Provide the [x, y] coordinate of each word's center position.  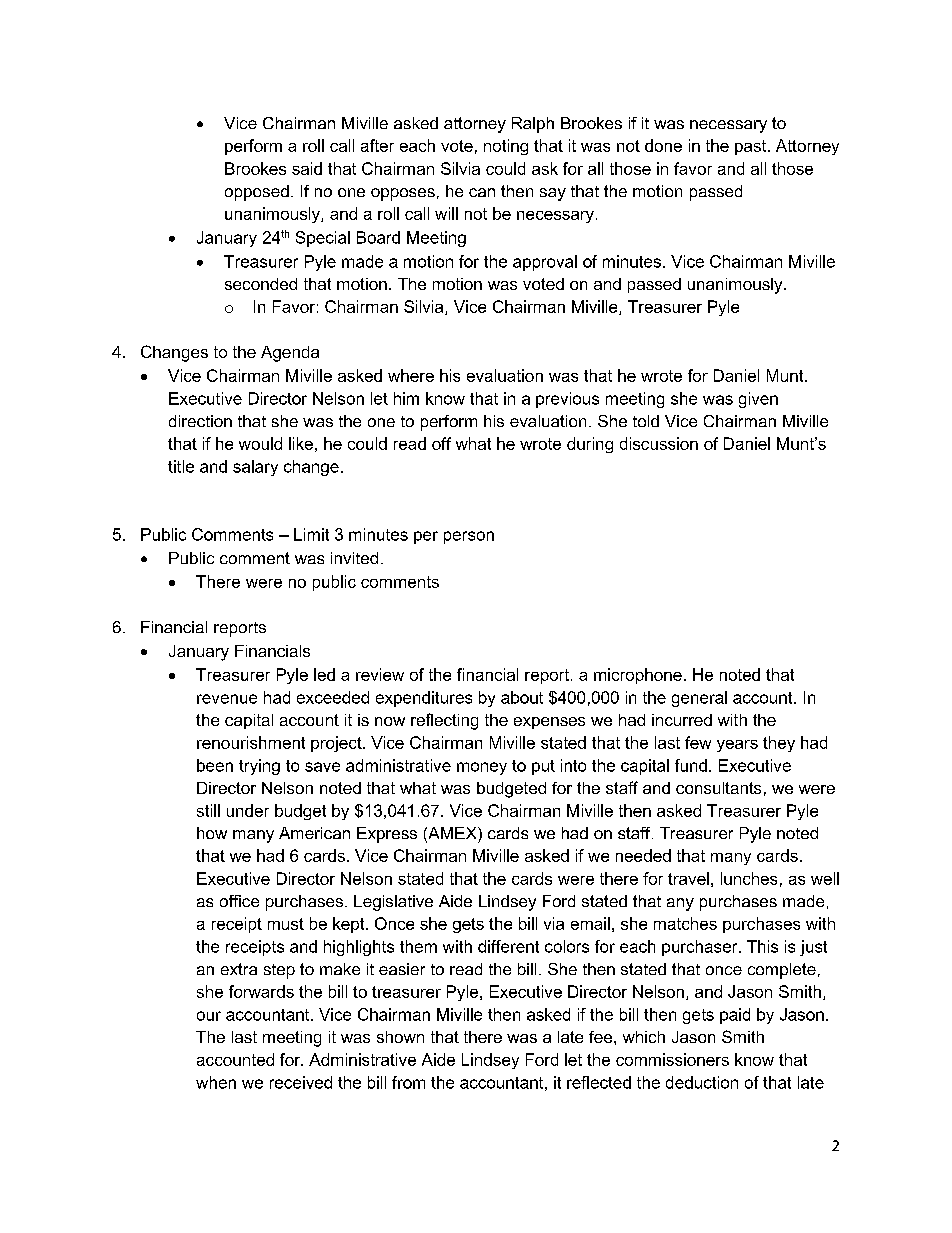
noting [506, 147]
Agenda [290, 354]
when [216, 1082]
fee [602, 1037]
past [752, 147]
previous [567, 400]
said [307, 168]
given [758, 400]
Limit [311, 534]
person [469, 537]
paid [735, 1016]
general [699, 699]
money [482, 768]
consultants [718, 788]
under [248, 810]
